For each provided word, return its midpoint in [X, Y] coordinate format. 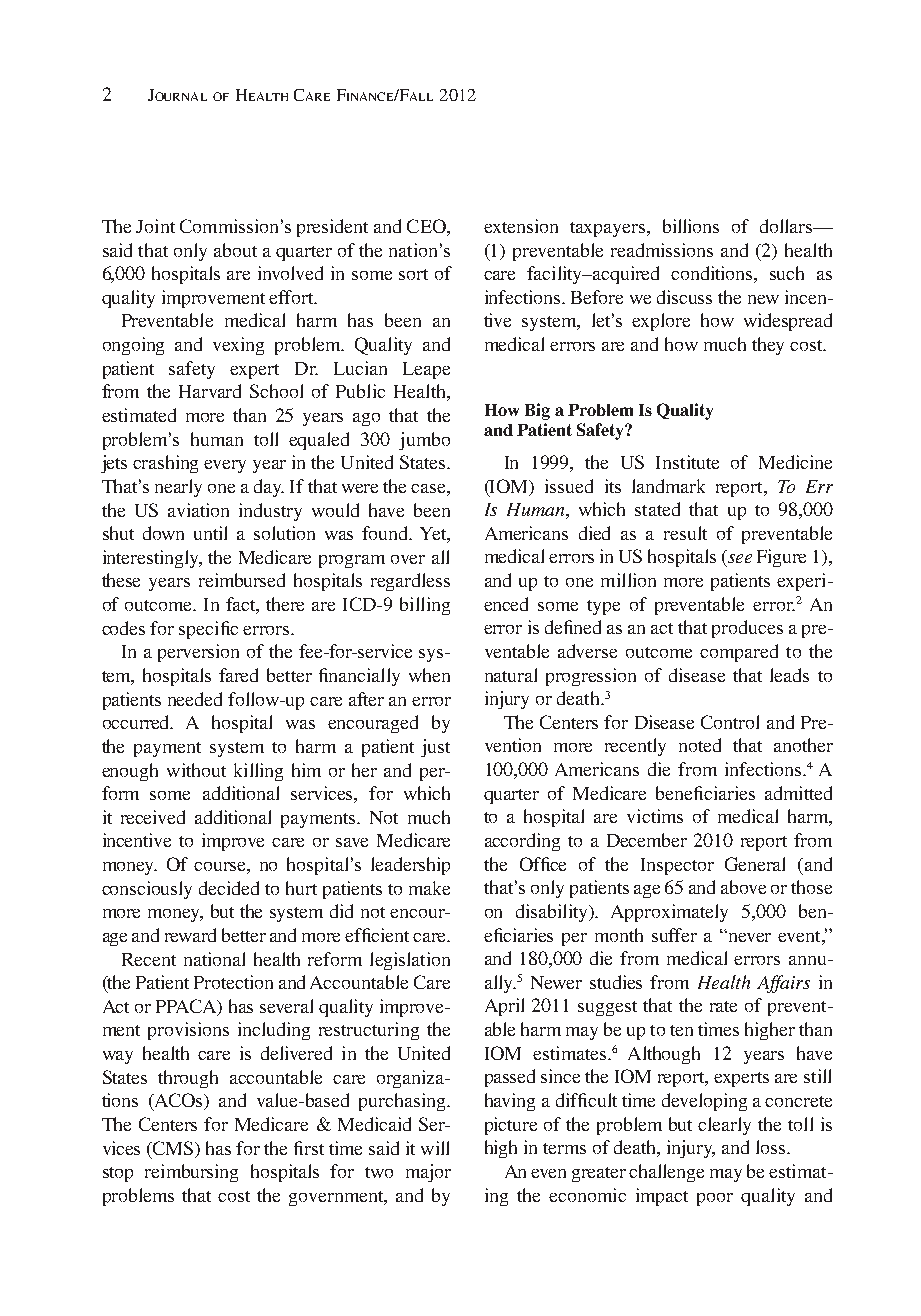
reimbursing [191, 1173]
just [435, 748]
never [750, 937]
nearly [178, 488]
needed [195, 699]
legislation [410, 961]
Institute [687, 462]
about [235, 250]
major [428, 1173]
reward [190, 935]
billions [691, 226]
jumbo [424, 441]
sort [413, 274]
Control [730, 722]
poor [715, 1199]
